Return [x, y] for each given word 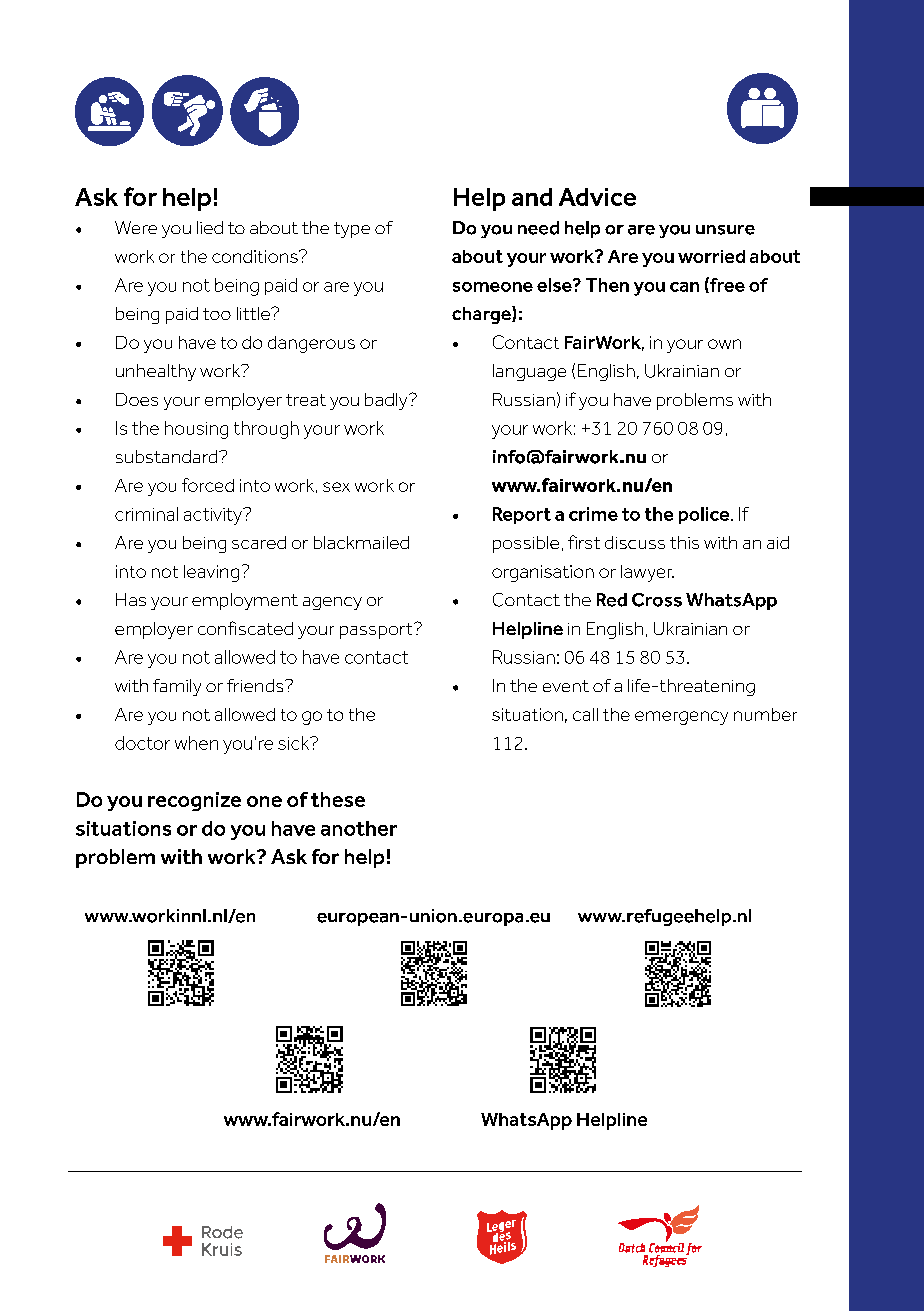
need [538, 228]
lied [210, 227]
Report [522, 515]
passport [377, 631]
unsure [725, 230]
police [705, 515]
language [529, 372]
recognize [194, 801]
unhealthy [156, 372]
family [177, 687]
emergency [681, 718]
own [724, 344]
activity [214, 516]
